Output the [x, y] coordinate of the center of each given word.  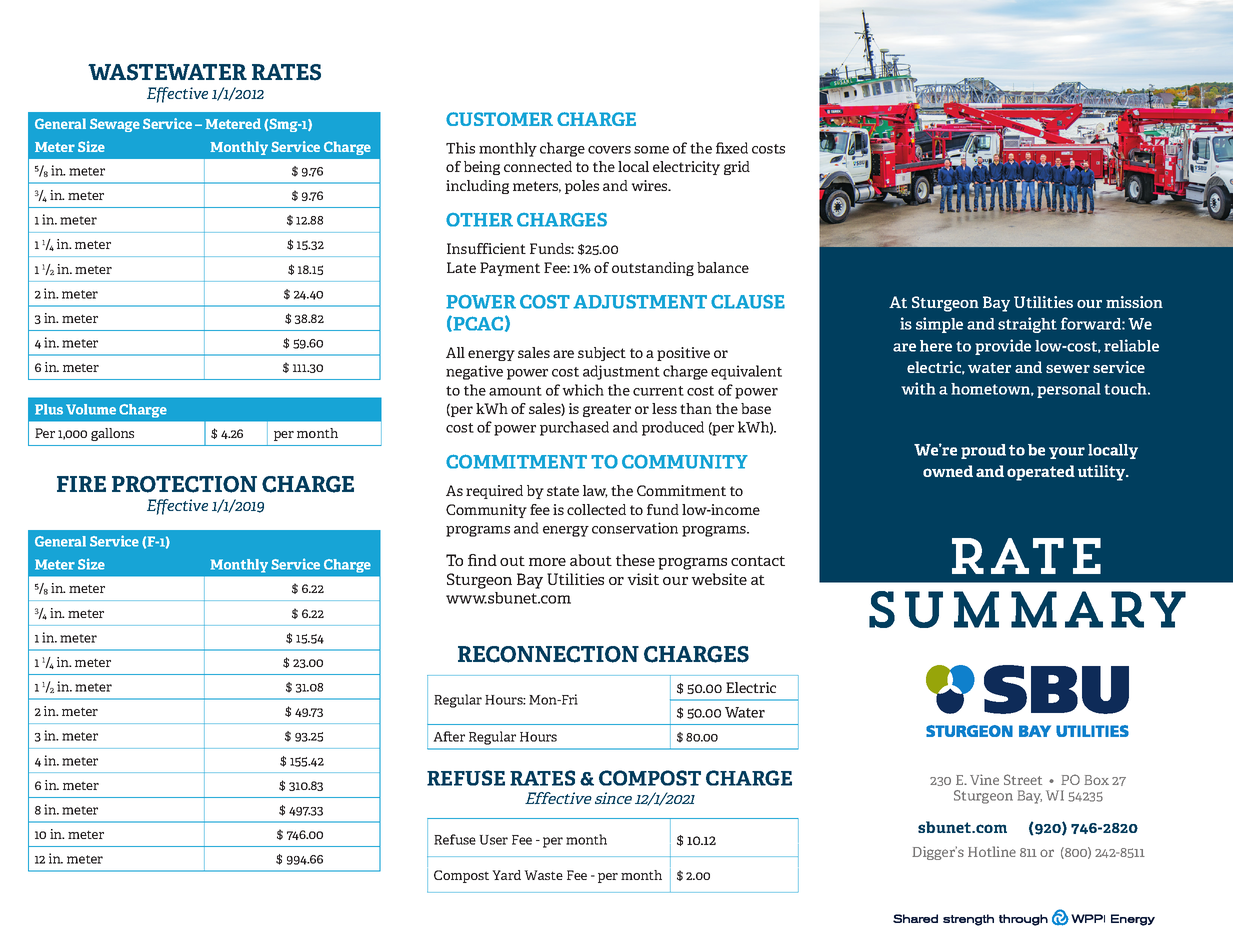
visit [643, 579]
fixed [732, 148]
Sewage [115, 125]
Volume [91, 409]
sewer [1068, 369]
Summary [1027, 609]
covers [609, 150]
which [583, 390]
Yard [506, 875]
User [493, 840]
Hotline [992, 851]
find [482, 560]
